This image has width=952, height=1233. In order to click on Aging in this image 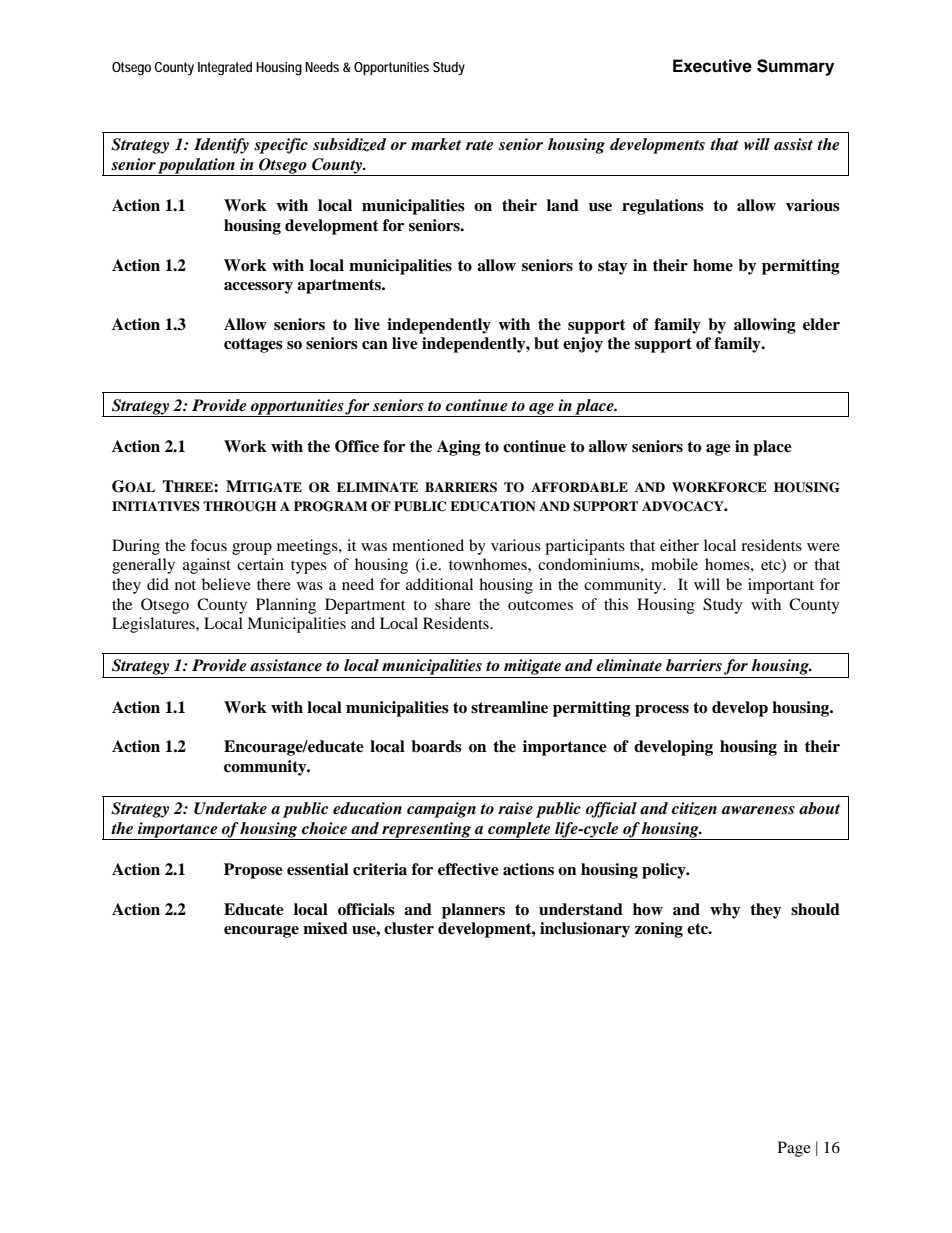, I will do `click(459, 448)`.
